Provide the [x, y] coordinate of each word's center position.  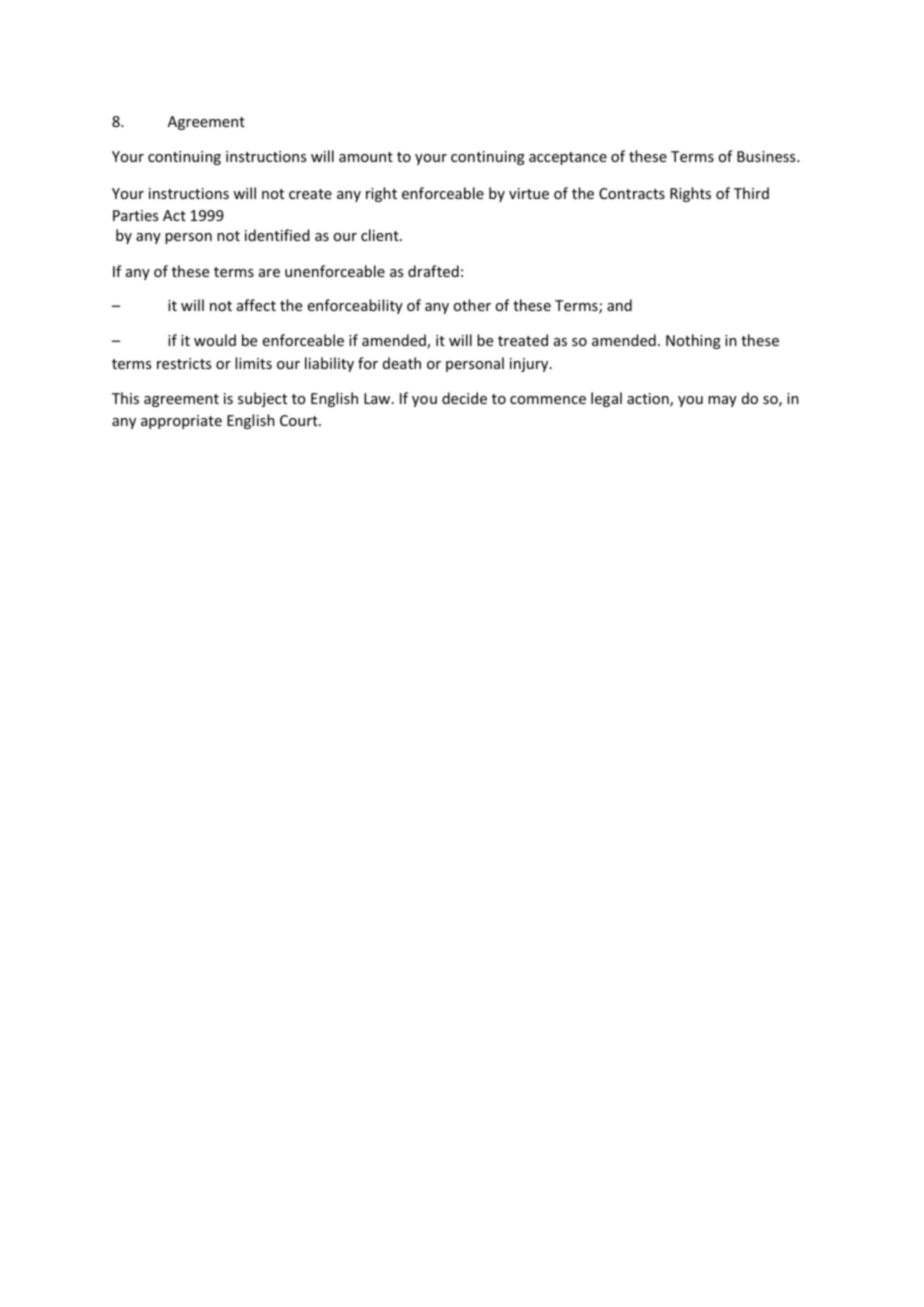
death [402, 363]
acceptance [568, 158]
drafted [433, 271]
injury [530, 365]
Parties [135, 215]
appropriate [181, 422]
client [381, 235]
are [269, 273]
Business [767, 156]
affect [256, 305]
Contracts [632, 193]
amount [366, 157]
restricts [184, 363]
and [619, 305]
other [472, 305]
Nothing [693, 341]
